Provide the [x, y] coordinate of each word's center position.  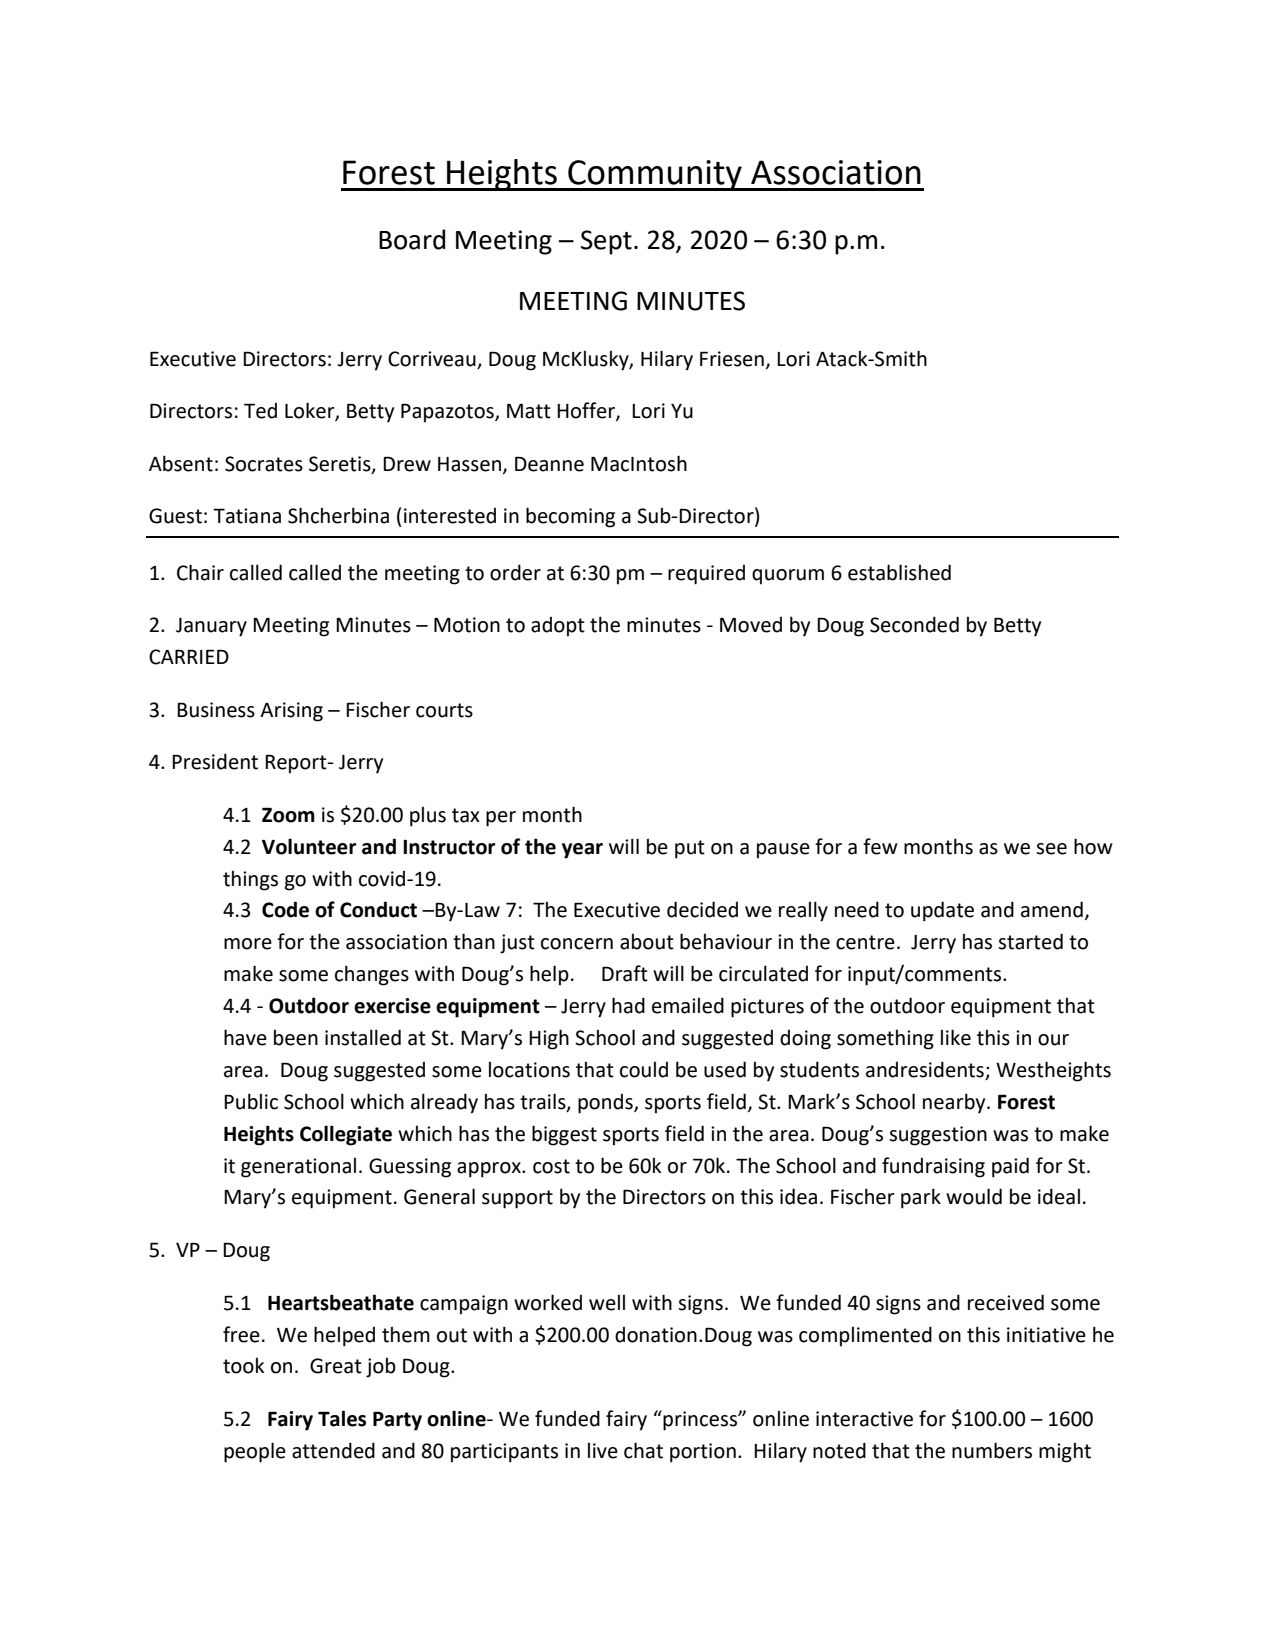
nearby [955, 1103]
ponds [606, 1104]
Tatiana [247, 516]
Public [251, 1101]
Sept [606, 242]
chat [643, 1450]
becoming [570, 517]
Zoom [288, 815]
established [899, 572]
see [1051, 849]
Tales [342, 1418]
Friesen [732, 359]
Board [412, 239]
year [582, 851]
